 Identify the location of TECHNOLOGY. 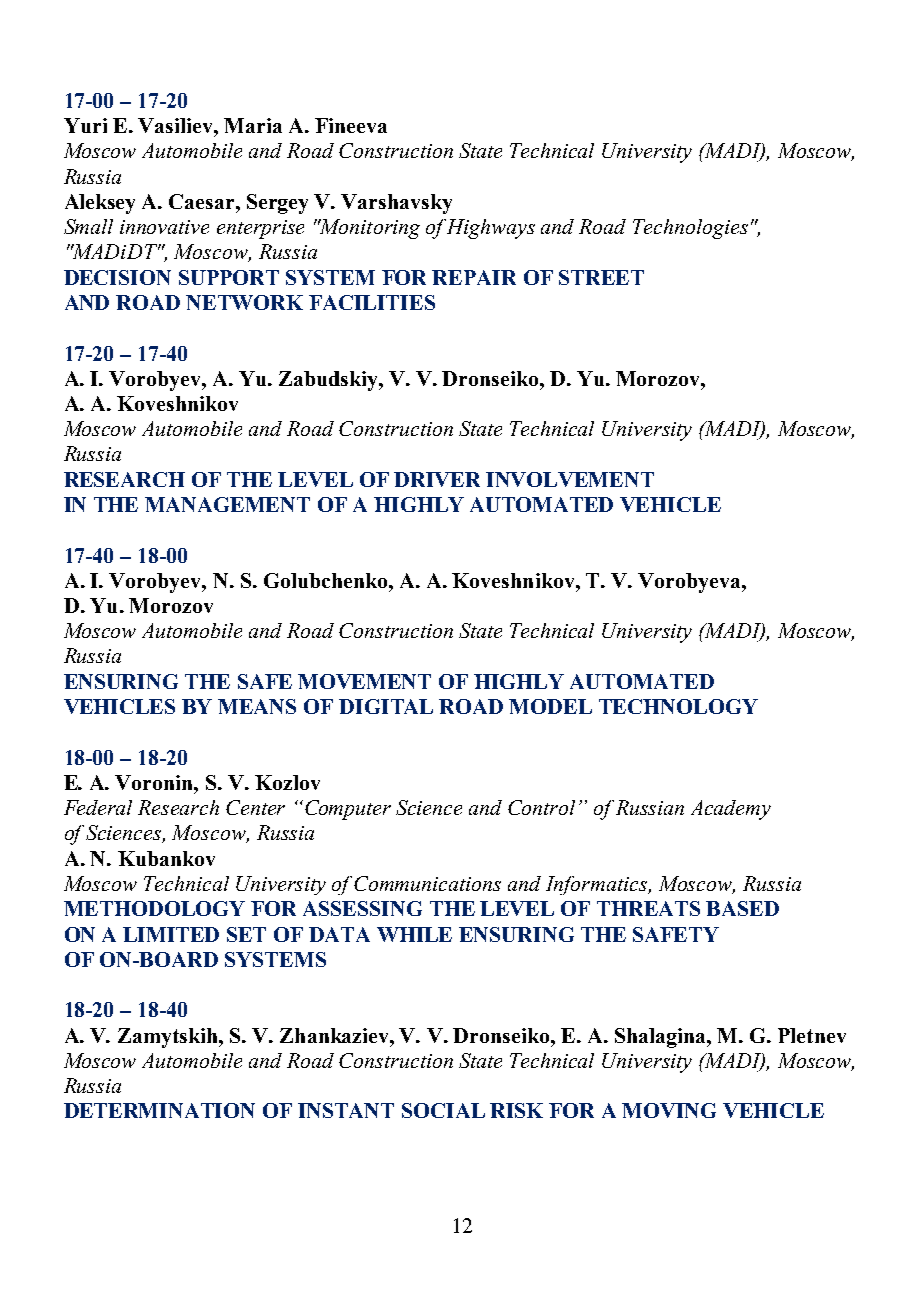
(678, 706).
